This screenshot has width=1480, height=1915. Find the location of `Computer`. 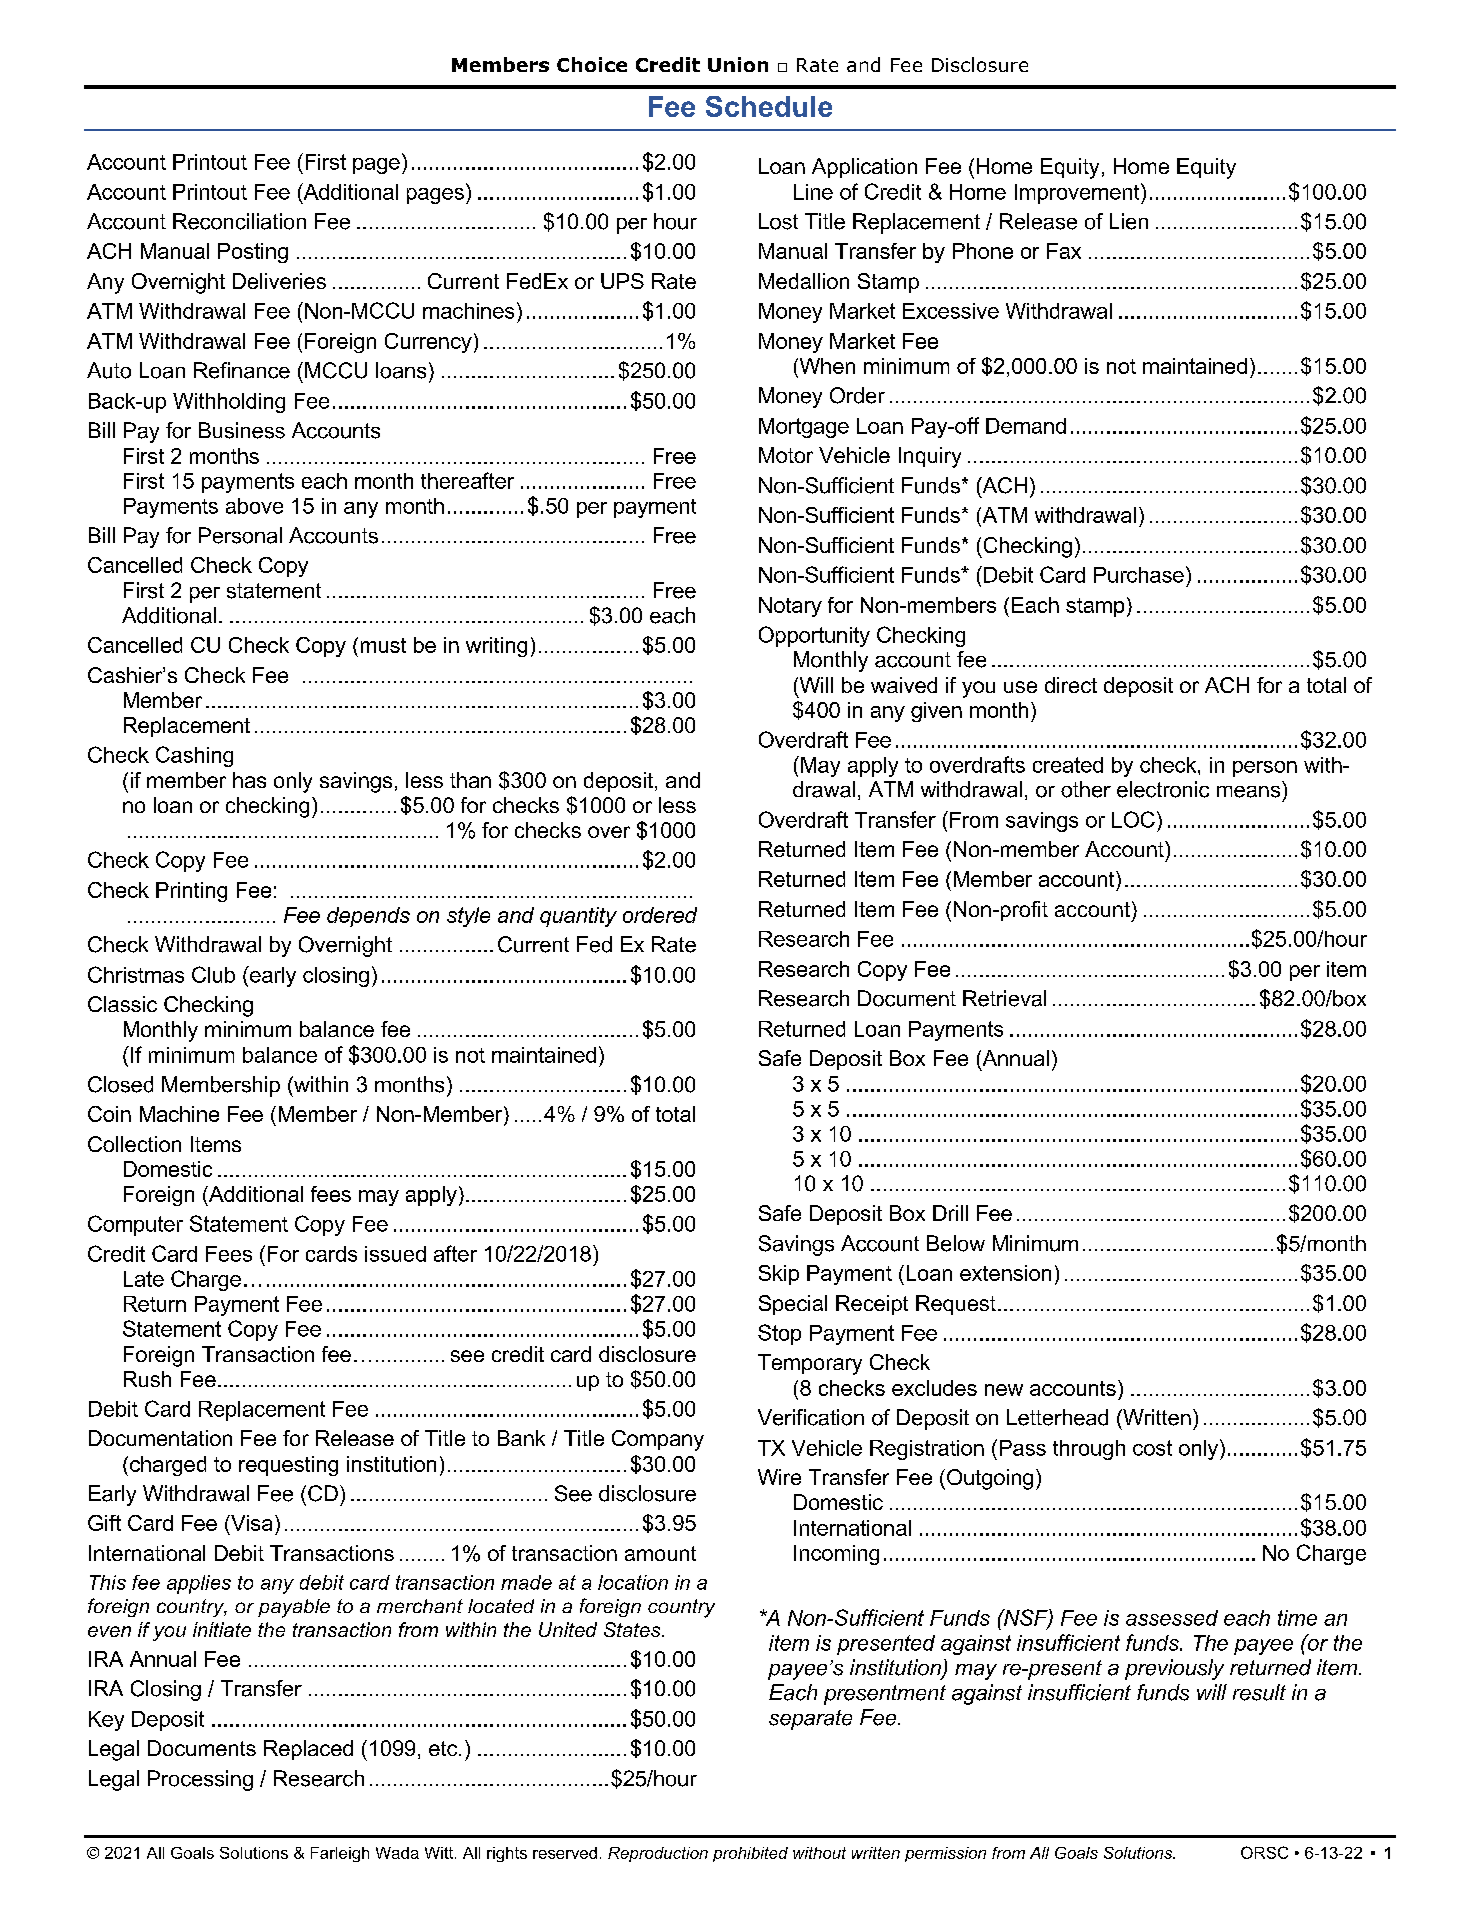

Computer is located at coordinates (135, 1225).
